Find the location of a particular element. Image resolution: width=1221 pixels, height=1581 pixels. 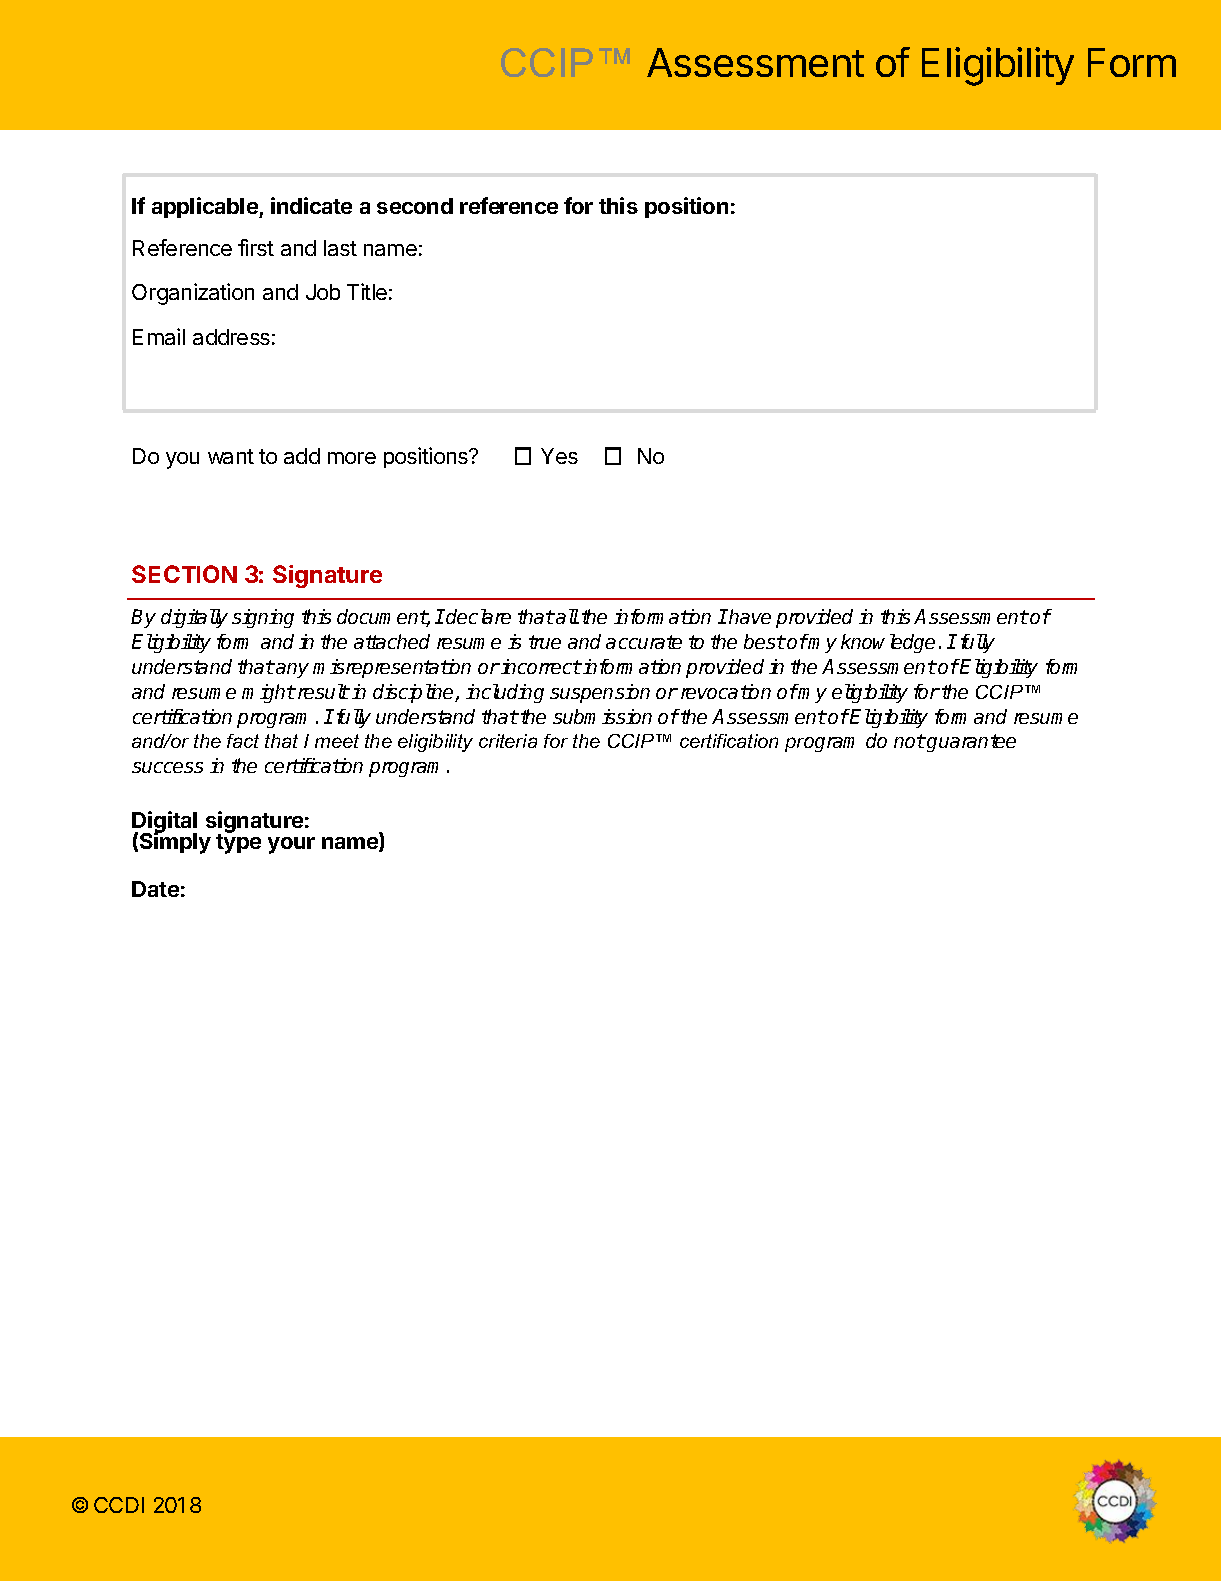

second is located at coordinates (415, 206).
